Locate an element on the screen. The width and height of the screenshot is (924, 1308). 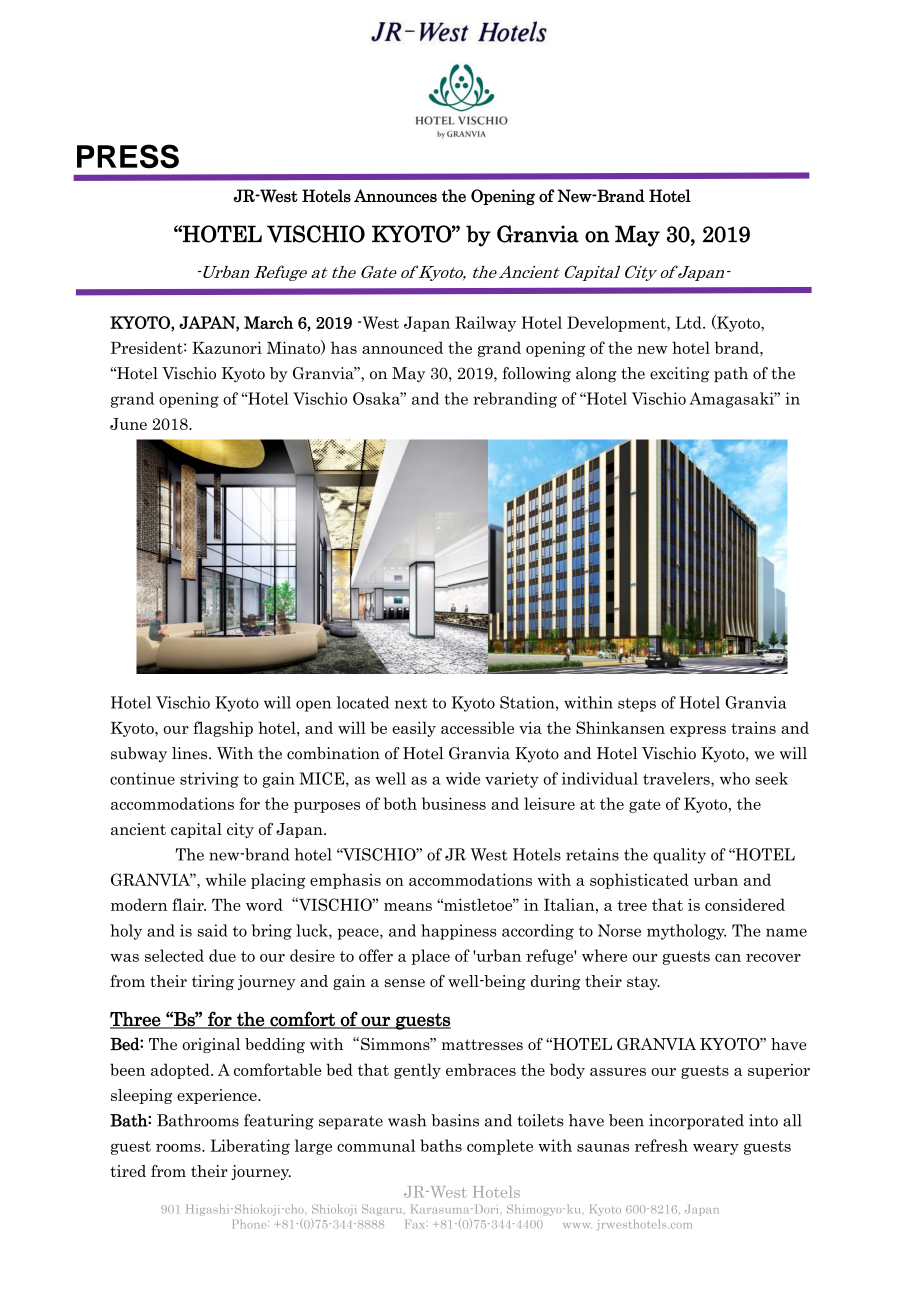
next is located at coordinates (411, 703).
